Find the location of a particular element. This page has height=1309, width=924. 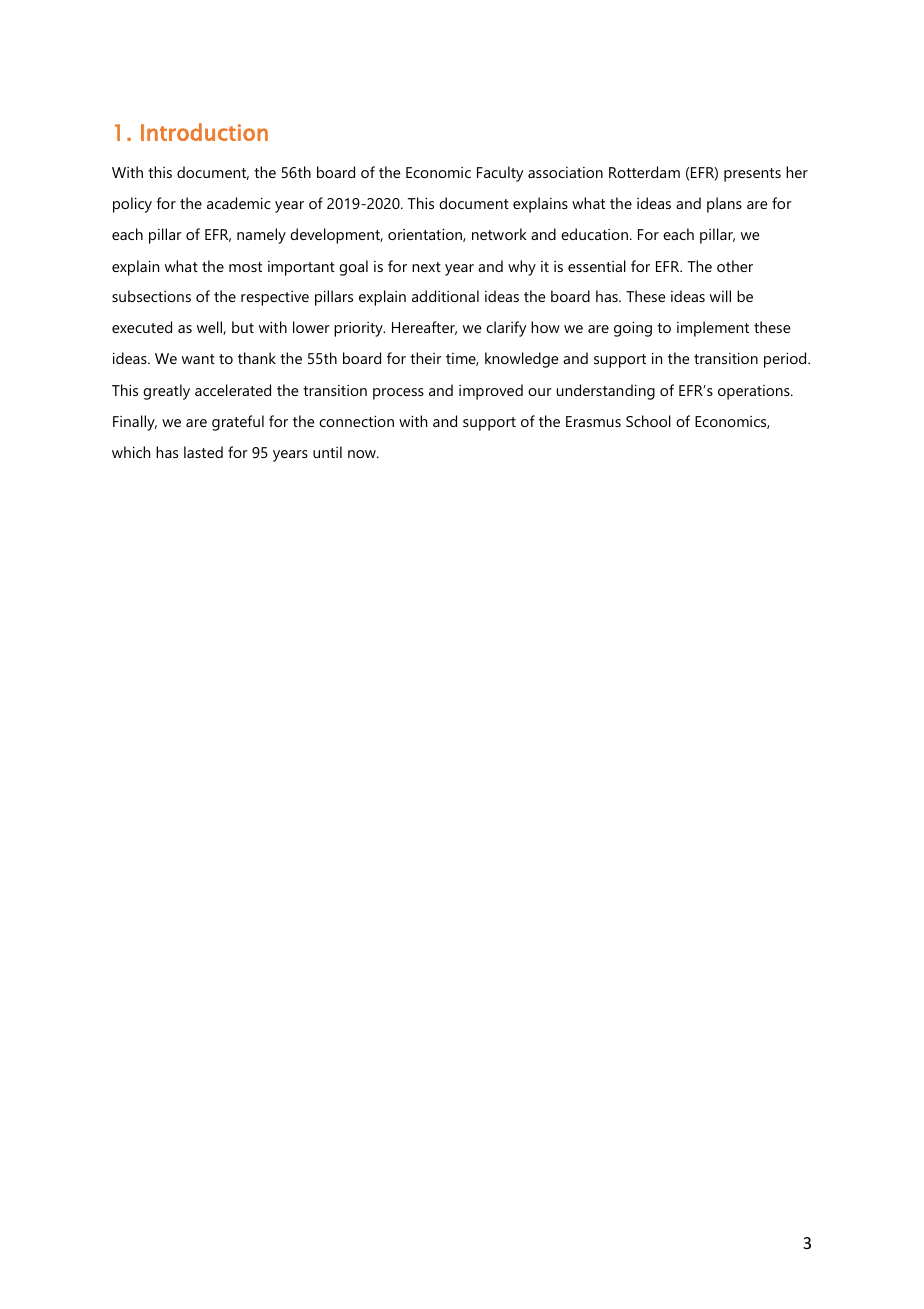

School is located at coordinates (648, 421).
